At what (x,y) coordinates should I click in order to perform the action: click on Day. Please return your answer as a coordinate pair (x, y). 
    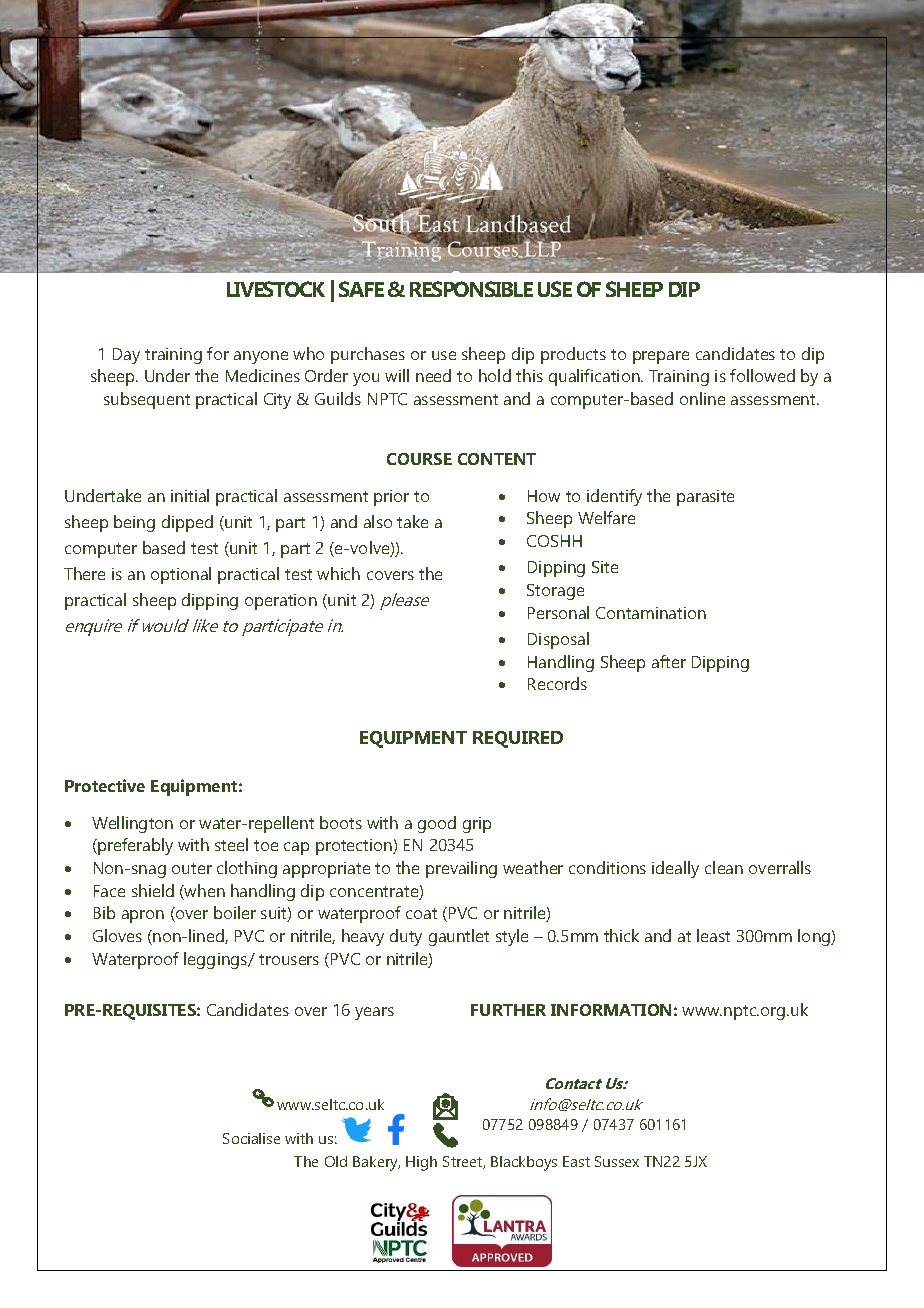
    Looking at the image, I should click on (126, 356).
